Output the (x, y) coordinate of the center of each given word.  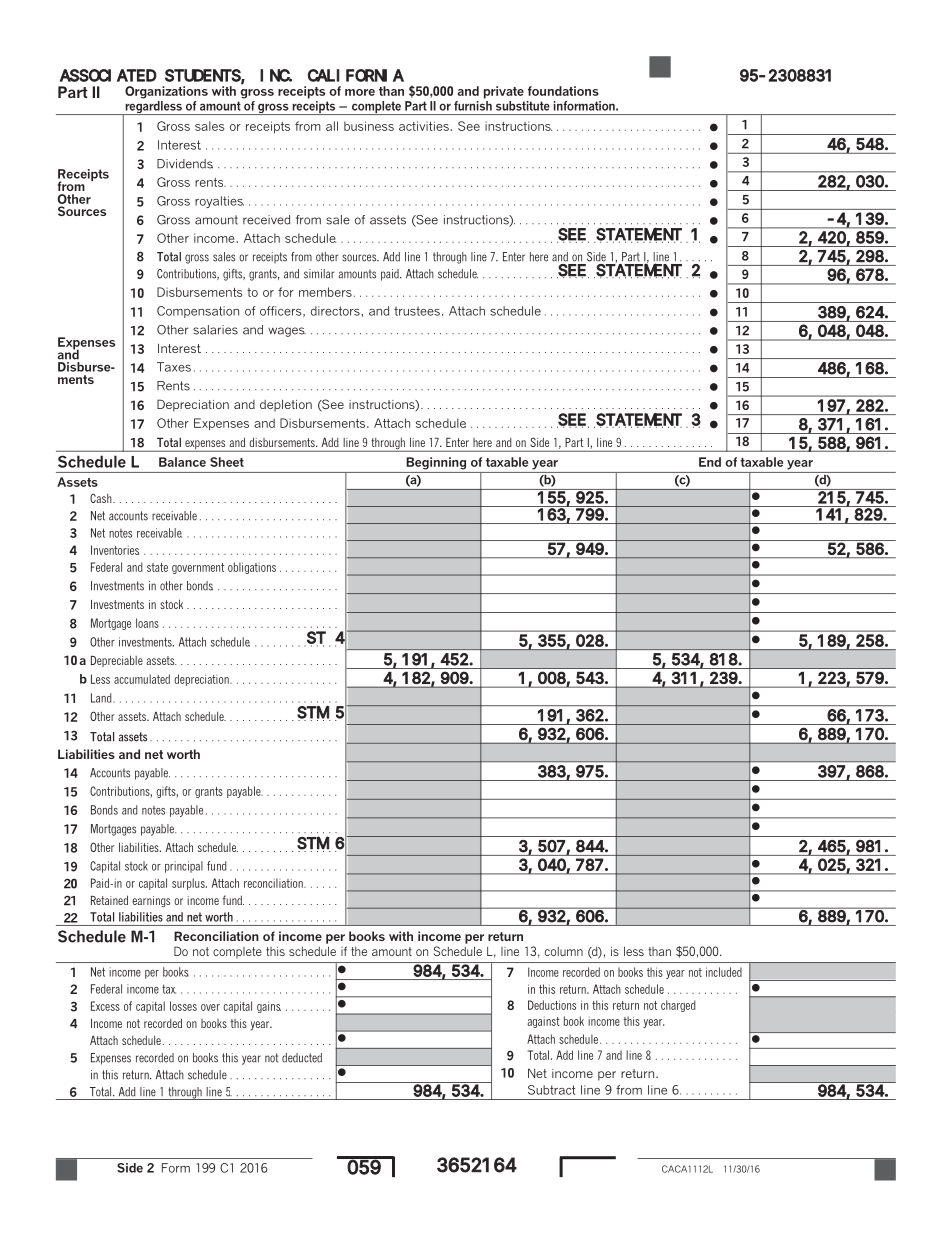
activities (425, 126)
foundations (563, 91)
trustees (417, 311)
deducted (302, 1058)
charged (678, 1006)
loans (147, 623)
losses (183, 1006)
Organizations (166, 92)
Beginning (436, 463)
